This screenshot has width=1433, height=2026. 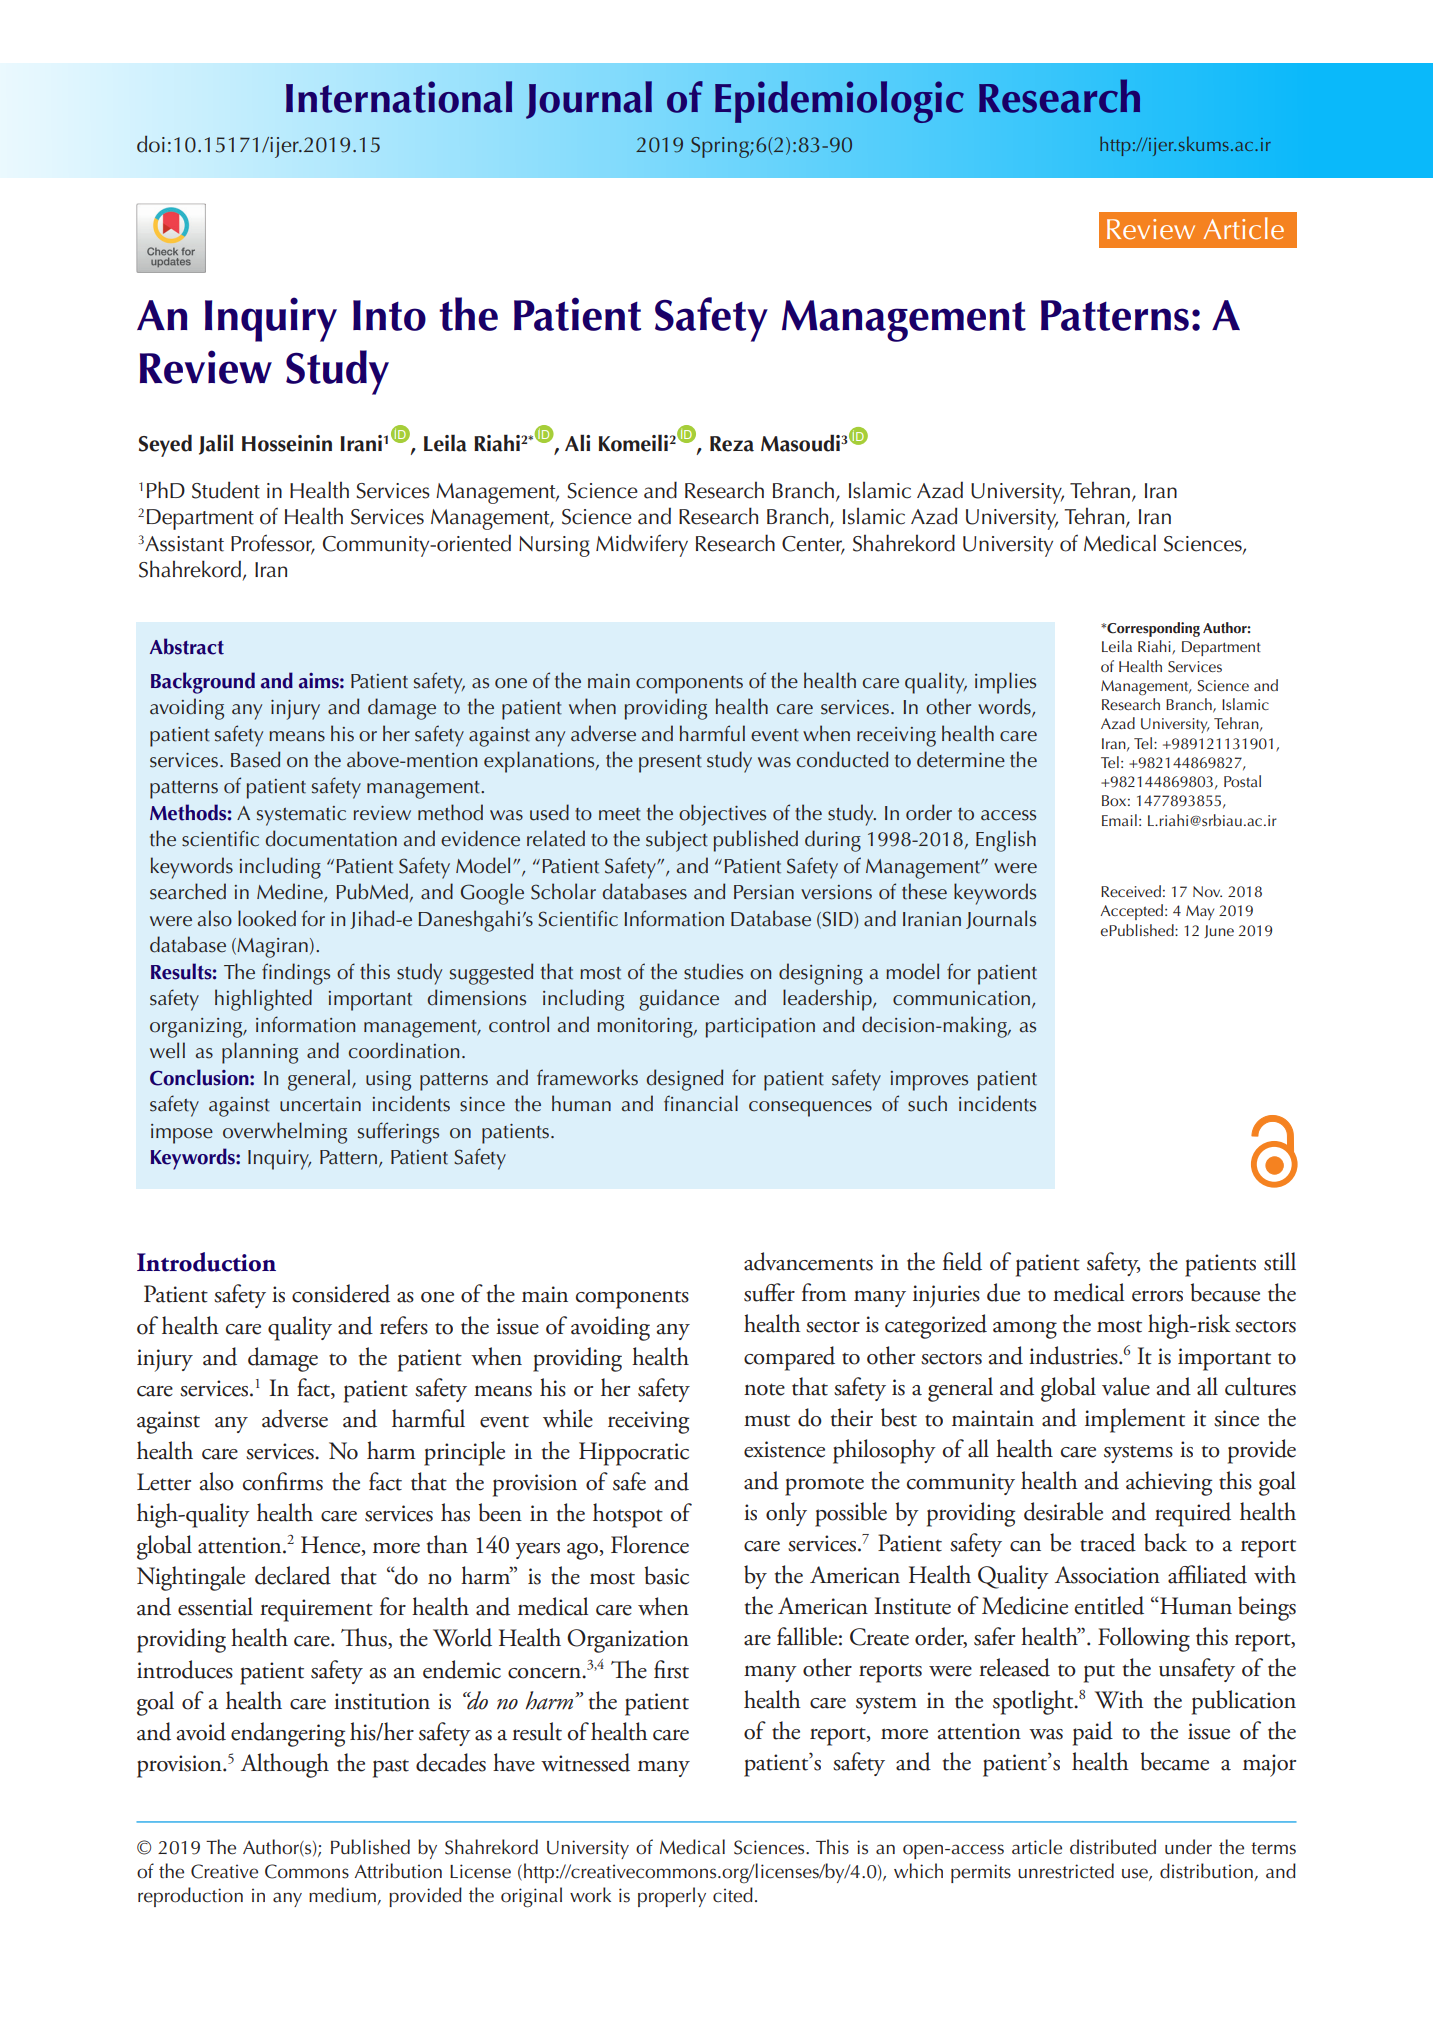 What do you see at coordinates (341, 1293) in the screenshot?
I see `considered` at bounding box center [341, 1293].
